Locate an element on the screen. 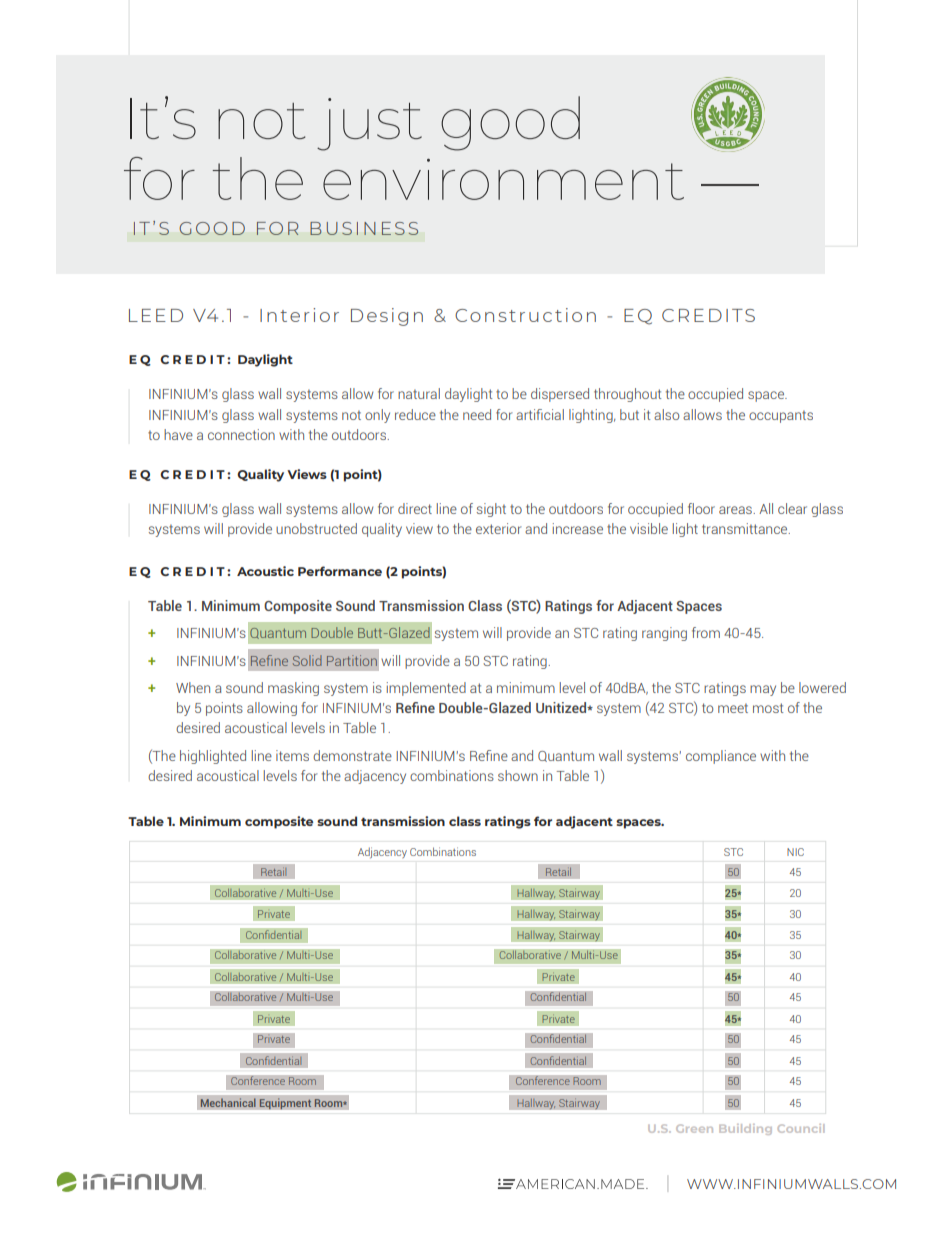  Green is located at coordinates (694, 1128).
